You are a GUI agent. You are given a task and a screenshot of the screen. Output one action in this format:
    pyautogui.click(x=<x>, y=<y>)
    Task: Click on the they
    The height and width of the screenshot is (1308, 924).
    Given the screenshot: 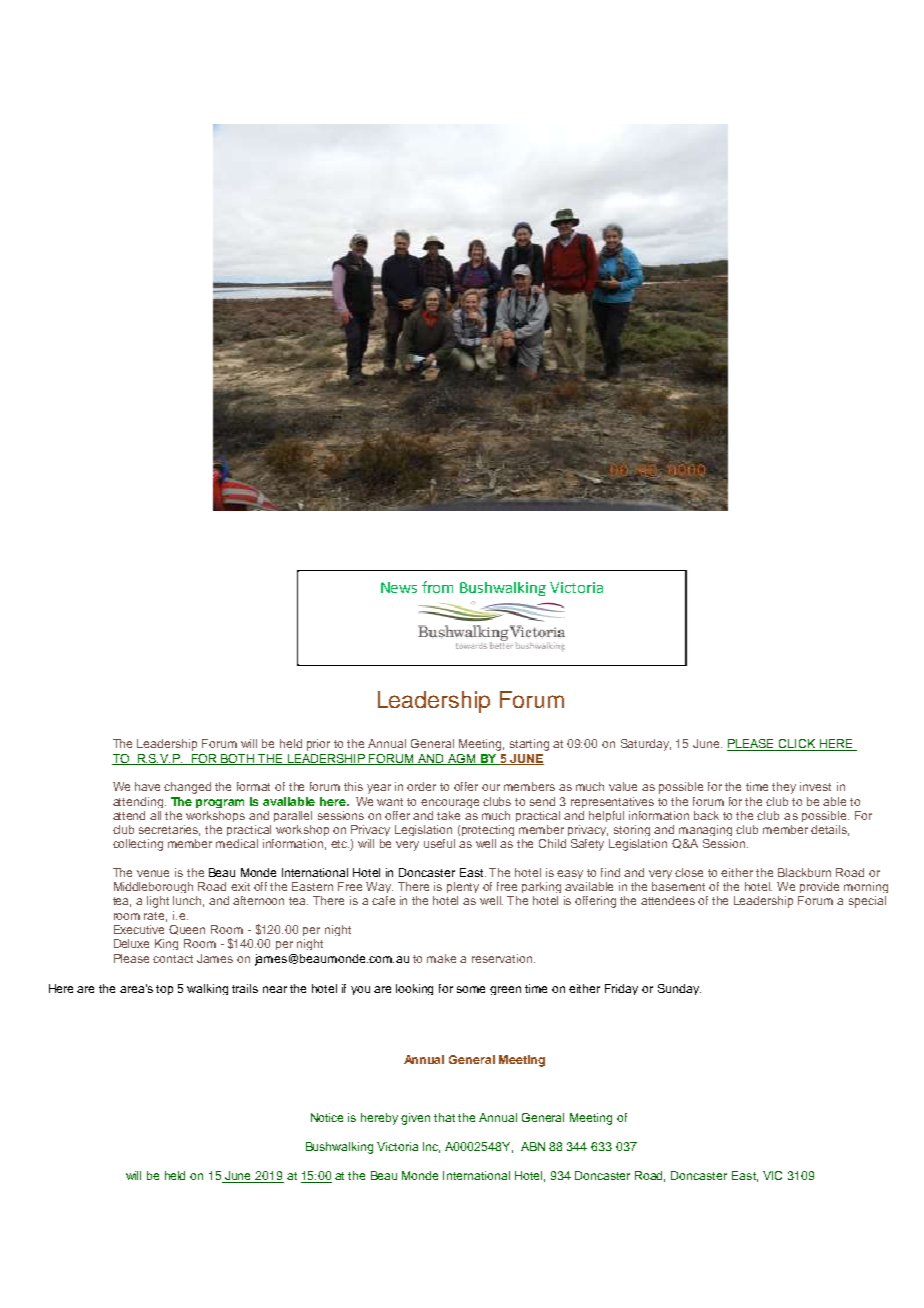 What is the action you would take?
    pyautogui.click(x=784, y=788)
